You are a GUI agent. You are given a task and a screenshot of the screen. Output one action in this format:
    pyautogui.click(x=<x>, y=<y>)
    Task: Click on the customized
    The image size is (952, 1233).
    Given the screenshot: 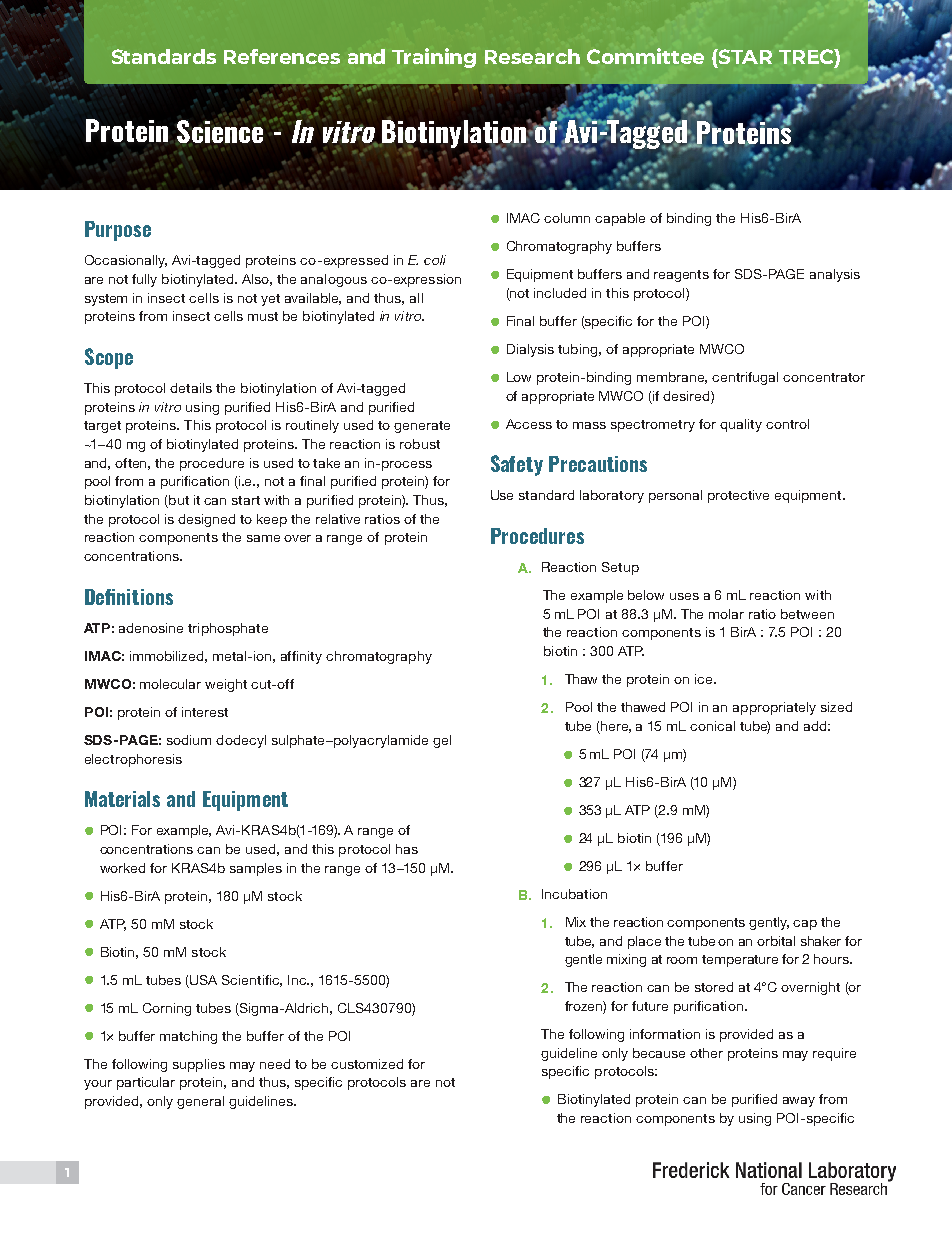 What is the action you would take?
    pyautogui.click(x=367, y=1064)
